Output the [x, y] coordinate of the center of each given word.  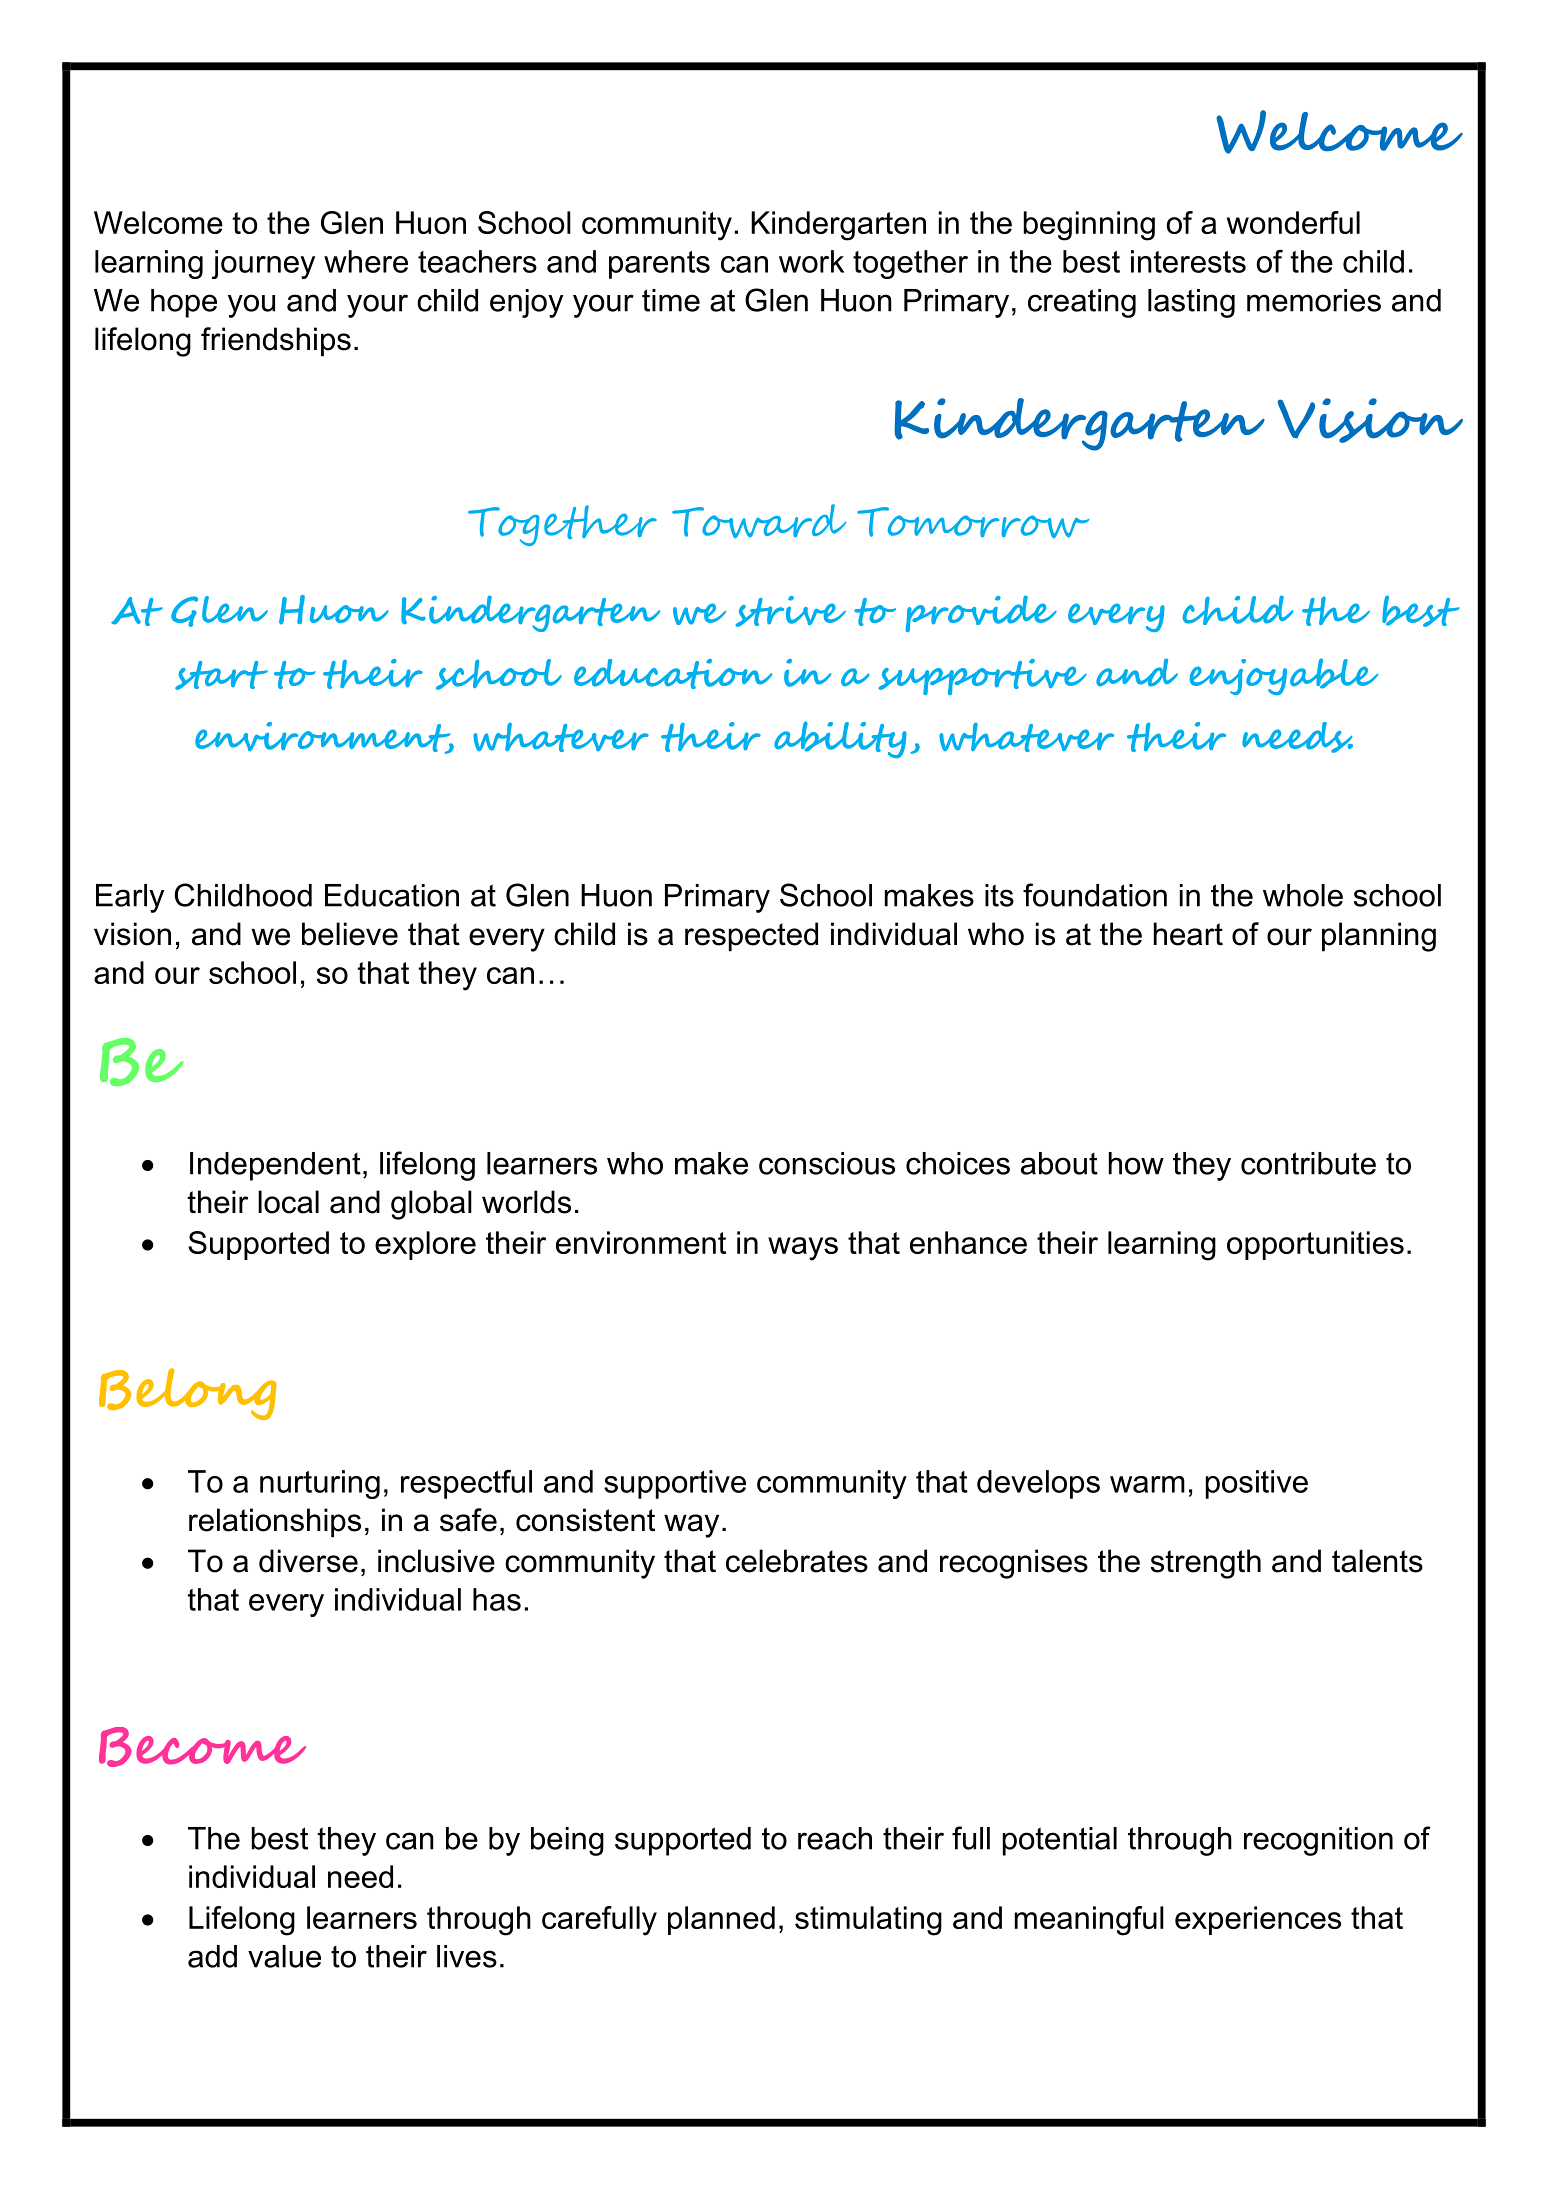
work [811, 261]
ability [840, 739]
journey [263, 264]
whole [1303, 895]
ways [803, 1249]
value [284, 1956]
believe [350, 934]
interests [1188, 261]
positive [1257, 1484]
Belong [188, 1394]
